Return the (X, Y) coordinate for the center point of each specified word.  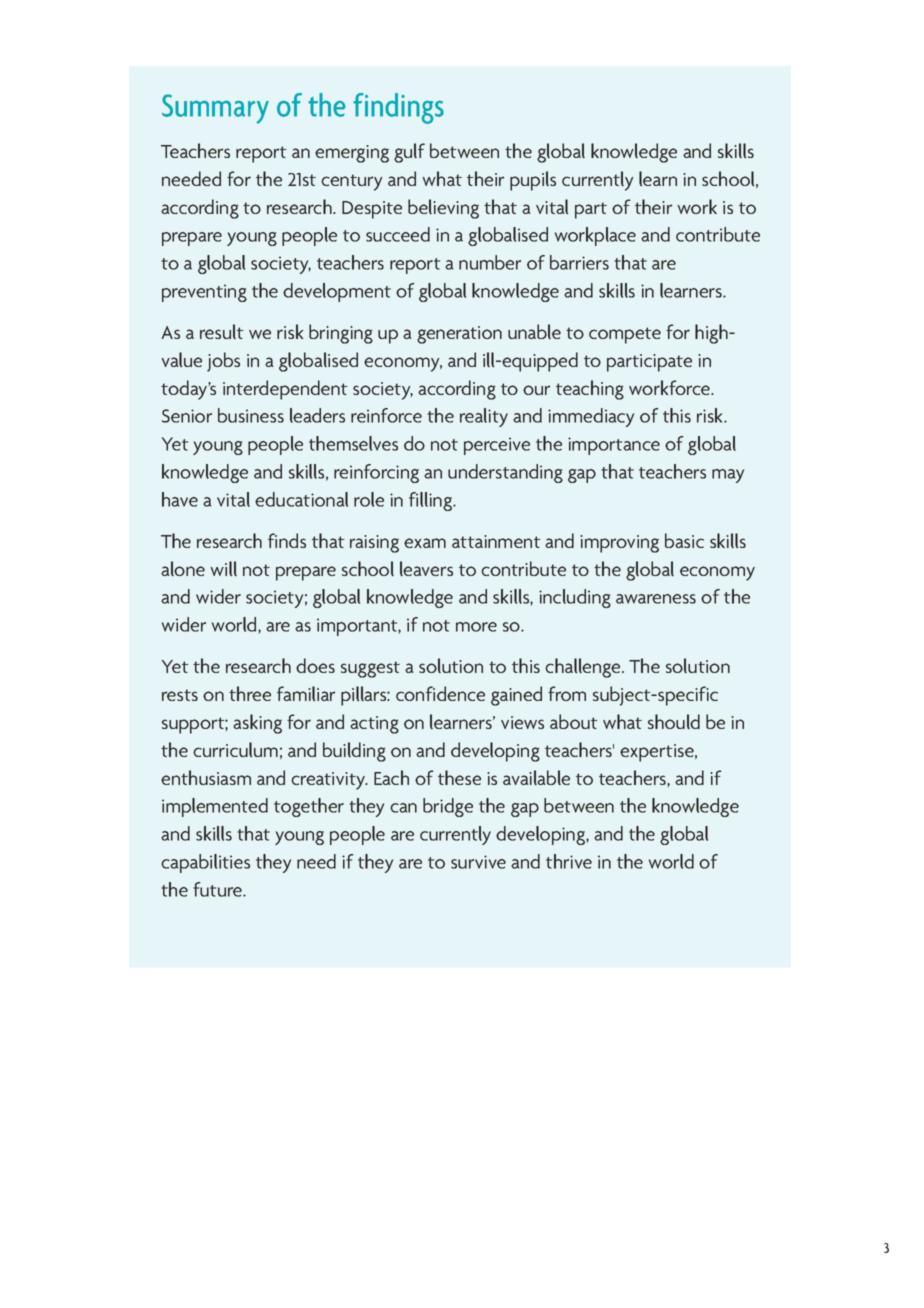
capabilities (205, 863)
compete (625, 335)
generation (459, 335)
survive (478, 862)
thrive (569, 861)
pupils (533, 181)
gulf (409, 153)
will (223, 569)
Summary (215, 109)
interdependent (285, 390)
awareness (656, 599)
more (476, 627)
